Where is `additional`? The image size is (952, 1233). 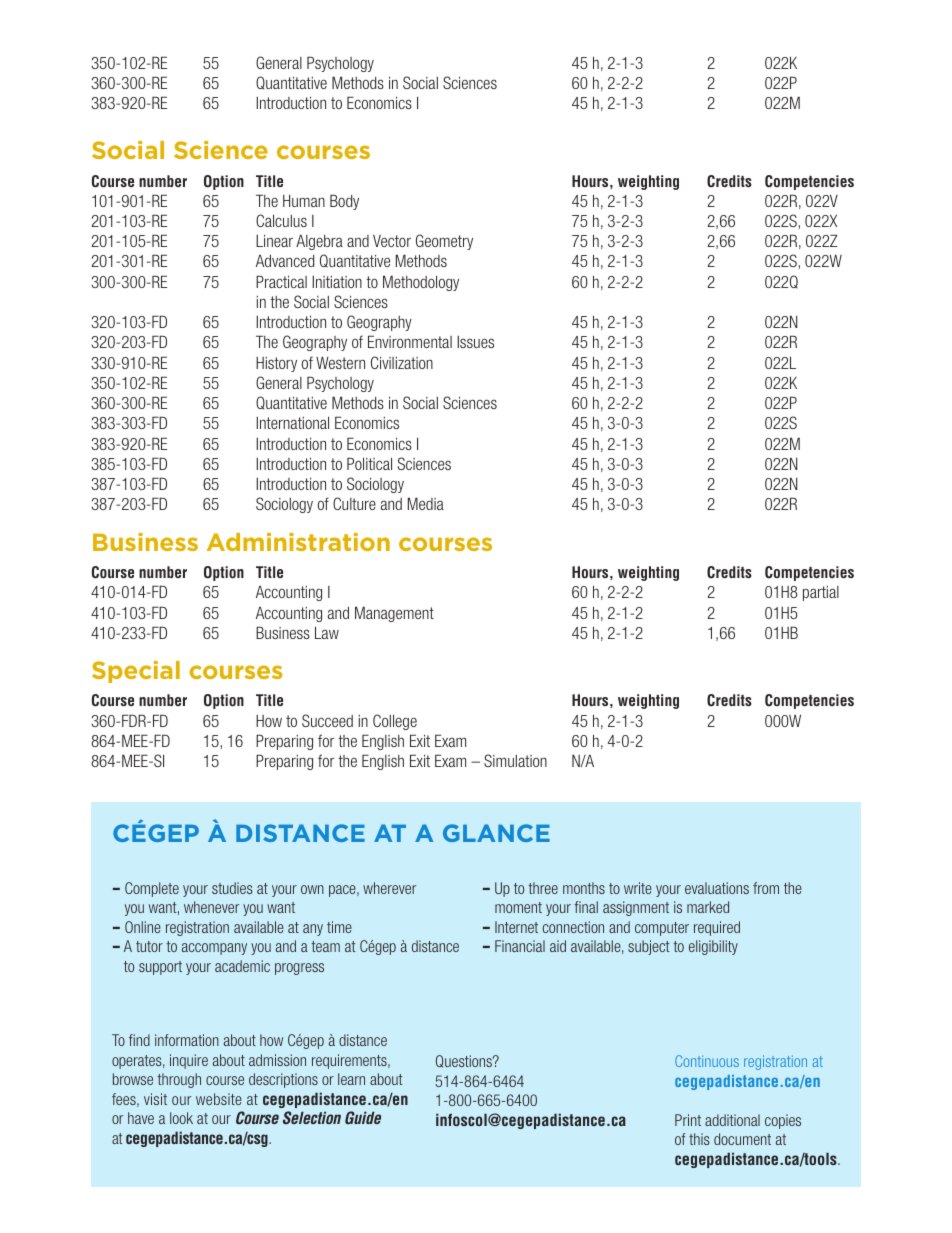
additional is located at coordinates (732, 1120).
